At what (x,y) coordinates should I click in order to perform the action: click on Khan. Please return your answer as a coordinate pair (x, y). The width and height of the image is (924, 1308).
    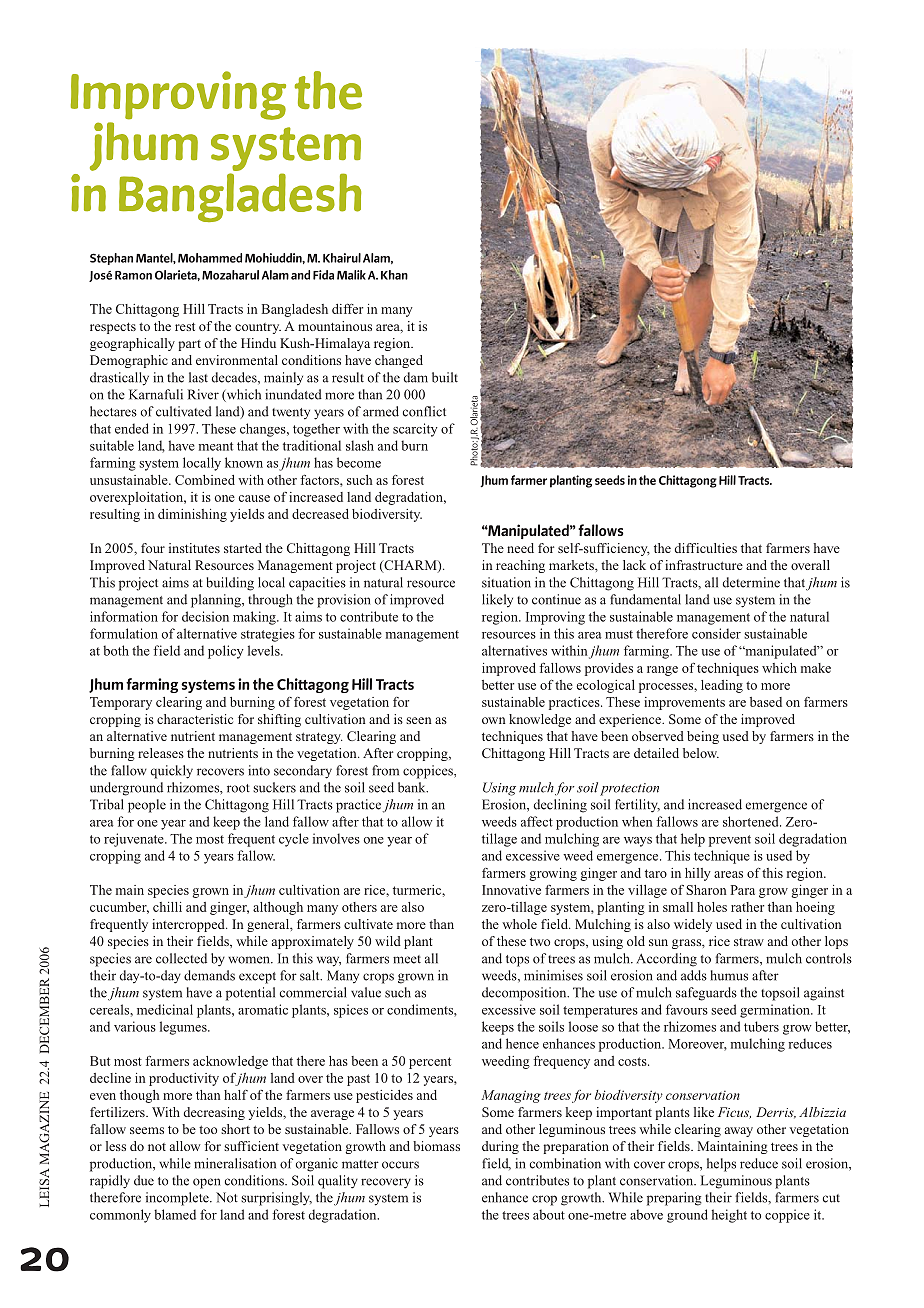
    Looking at the image, I should click on (394, 275).
